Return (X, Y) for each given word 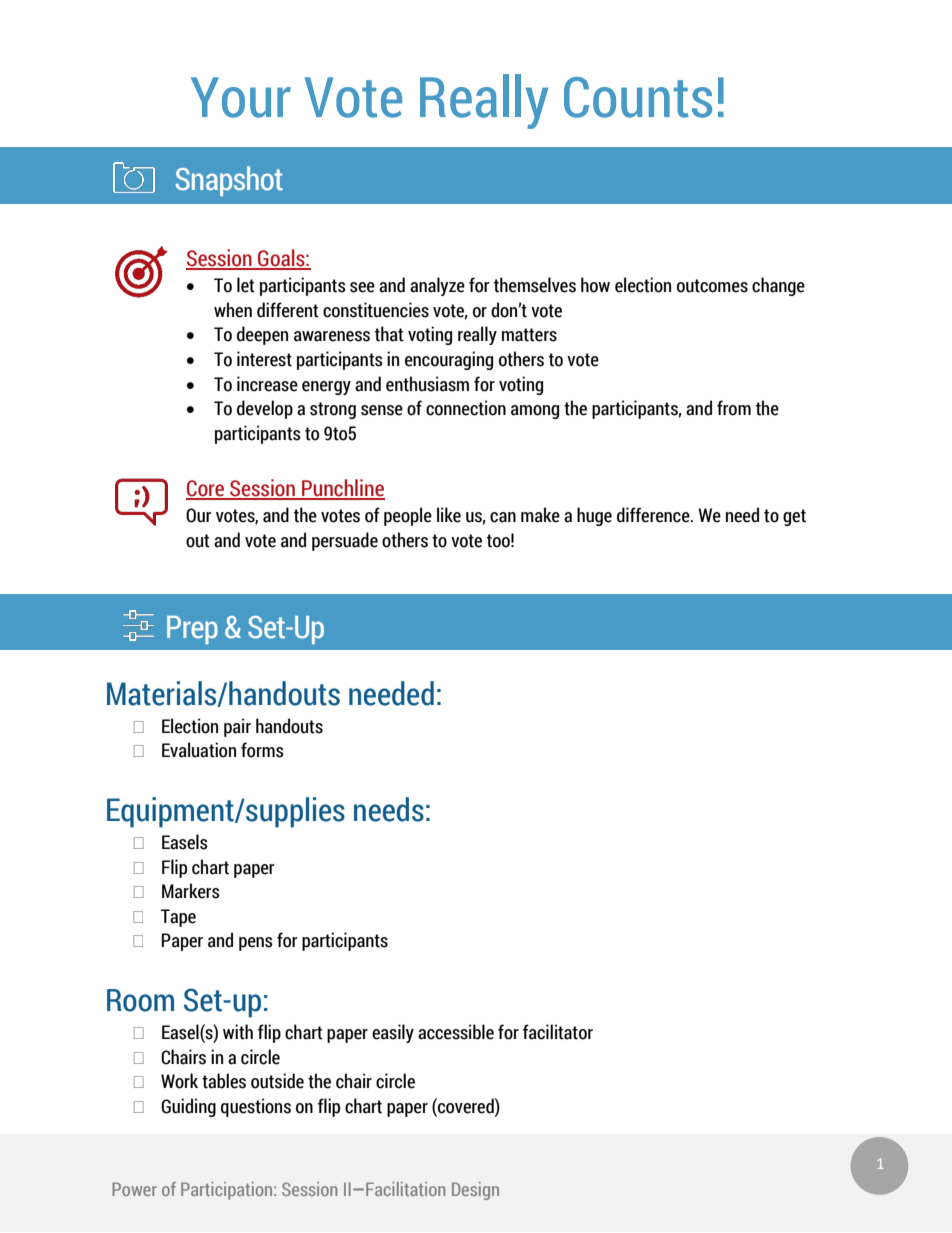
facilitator (558, 1032)
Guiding (188, 1107)
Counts (638, 97)
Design (475, 1191)
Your (241, 97)
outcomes (712, 286)
